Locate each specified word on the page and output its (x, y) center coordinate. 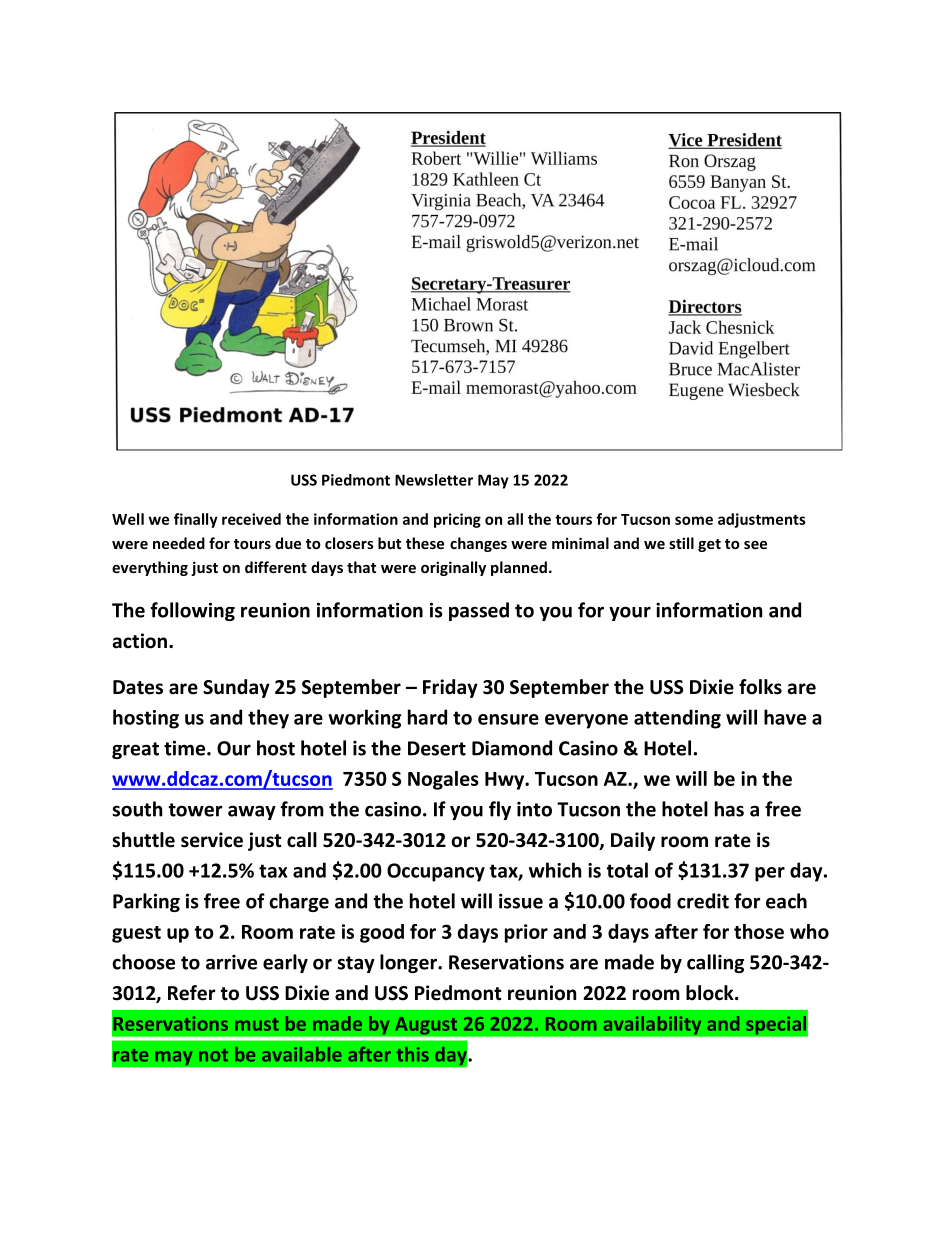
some (694, 520)
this (413, 1054)
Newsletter (434, 480)
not (213, 1055)
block (711, 993)
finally (196, 520)
